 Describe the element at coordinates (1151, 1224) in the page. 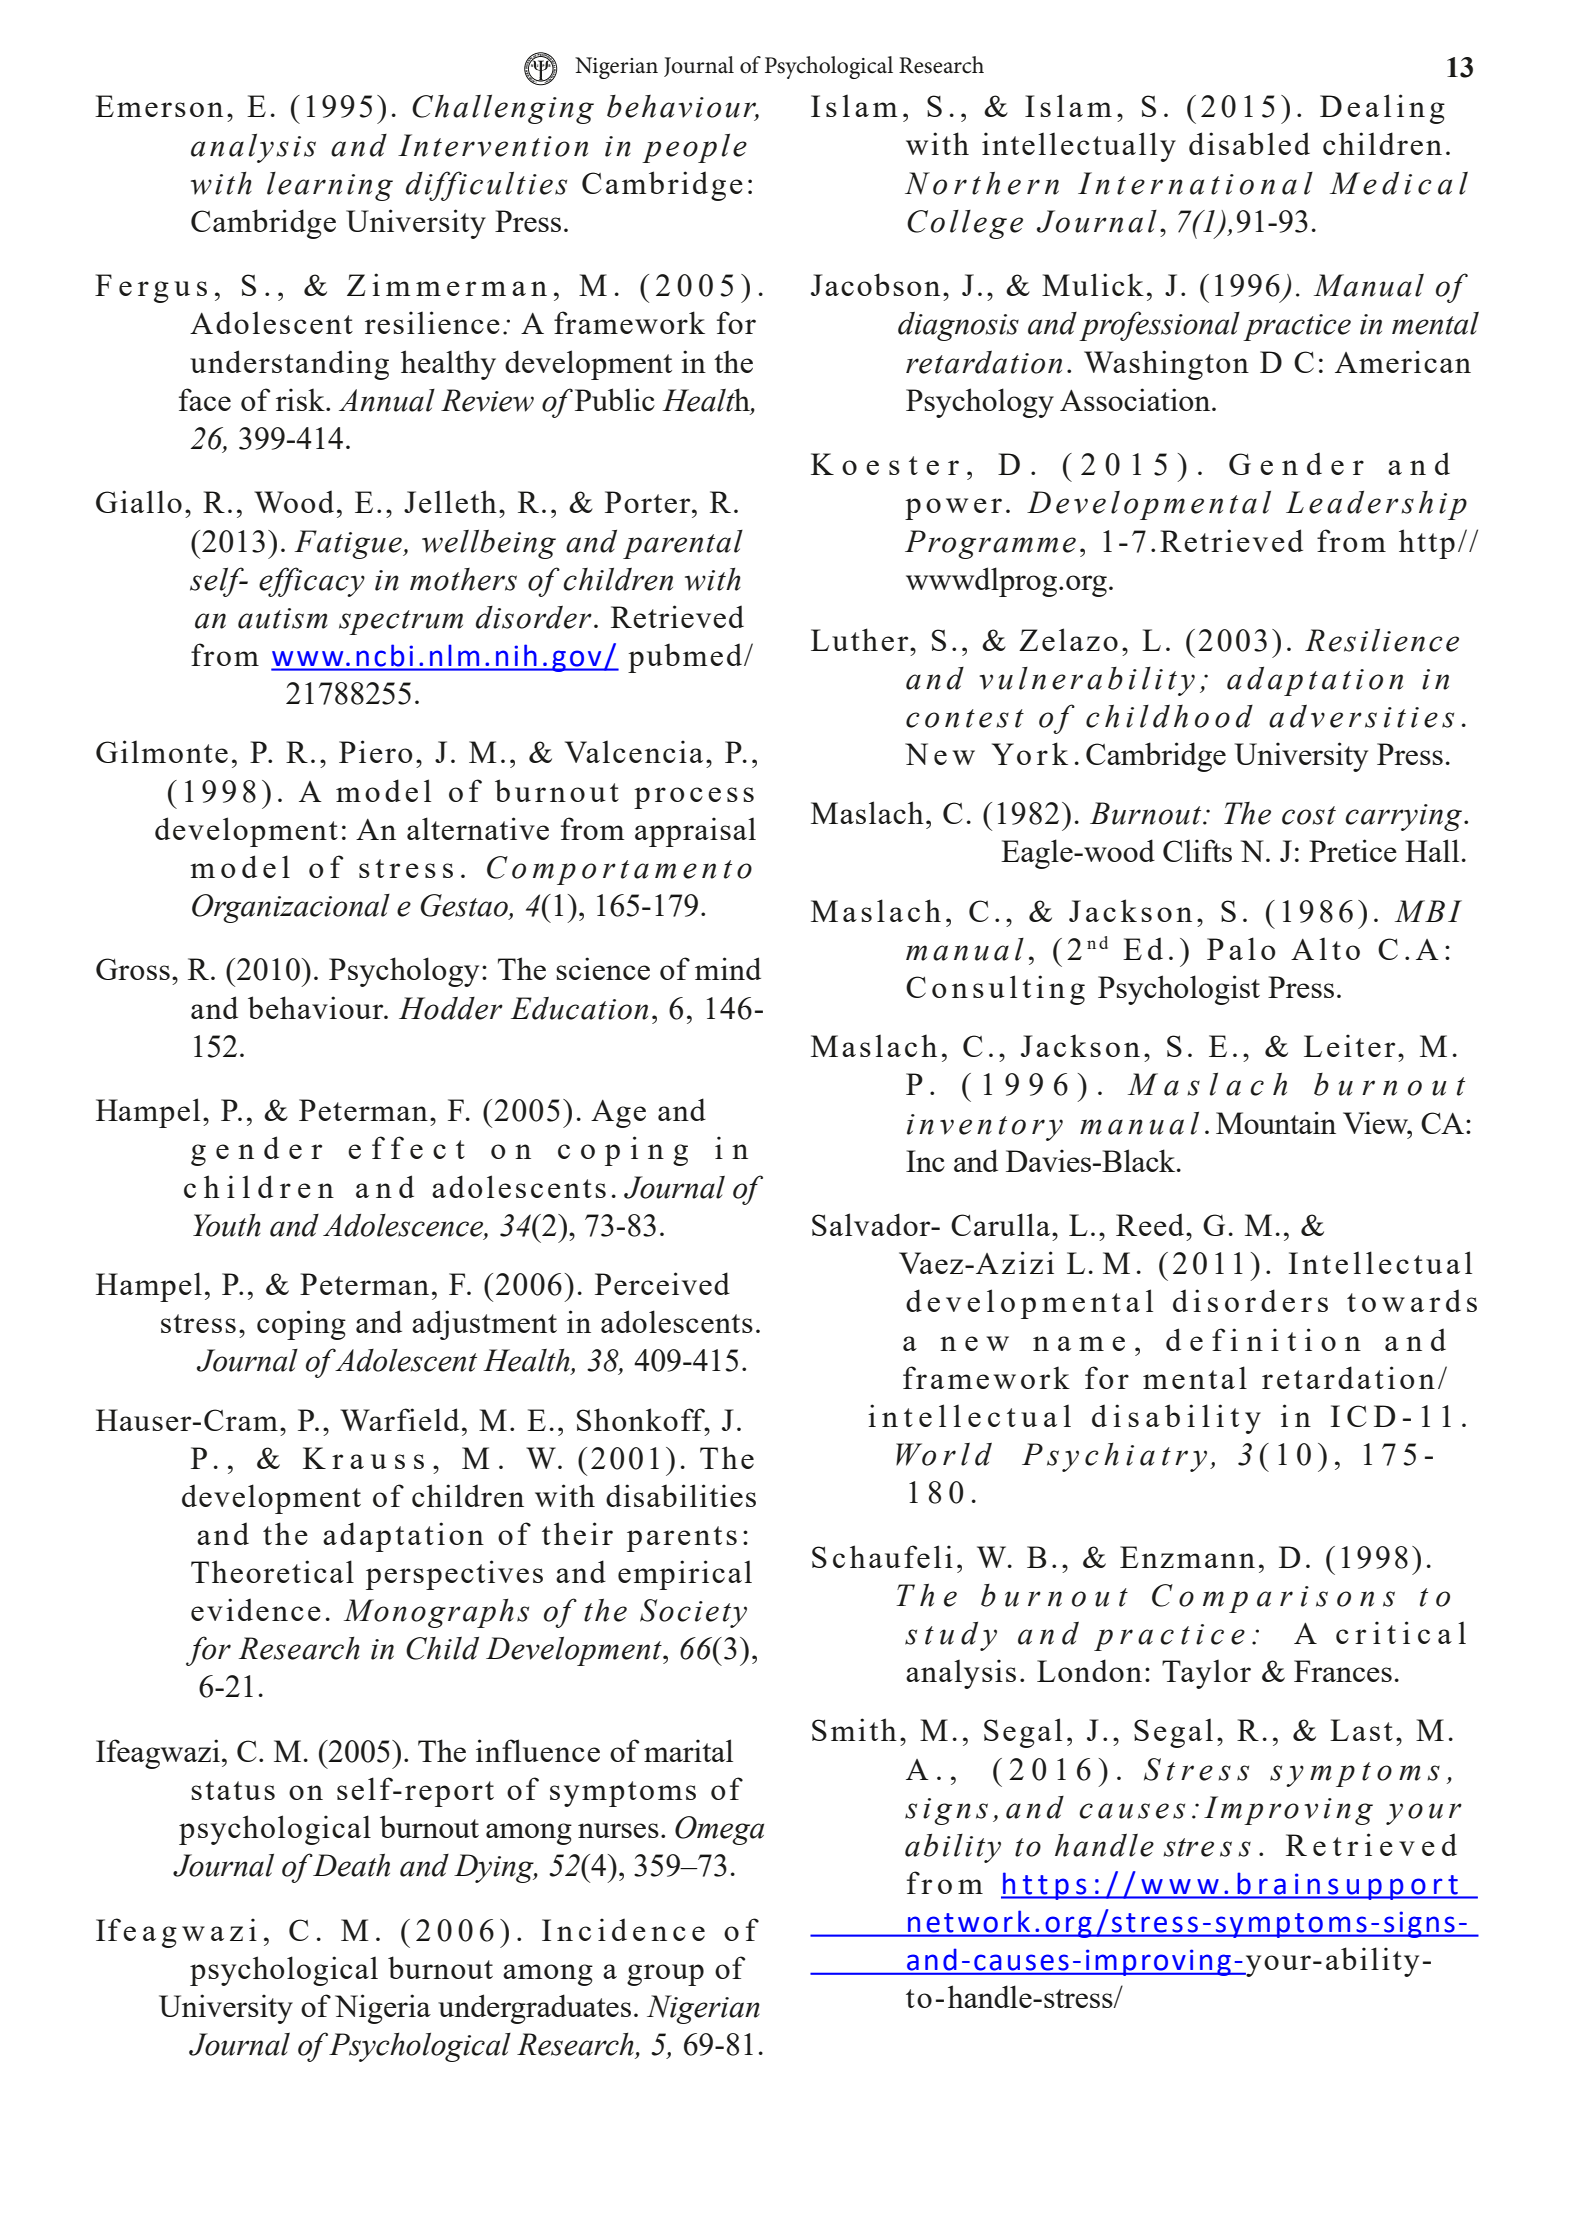

I see `Reed` at that location.
